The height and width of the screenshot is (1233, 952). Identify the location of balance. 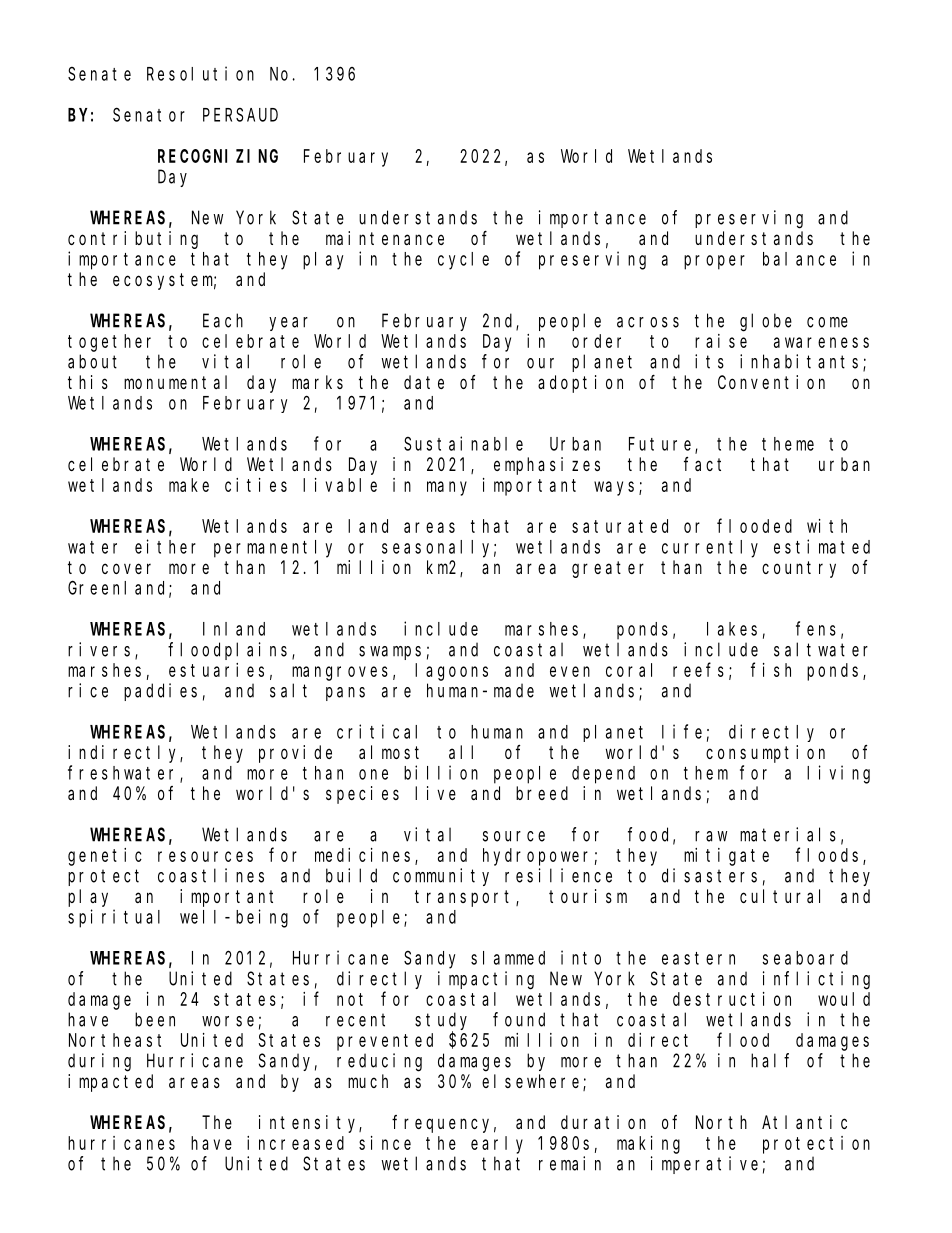
(799, 259).
